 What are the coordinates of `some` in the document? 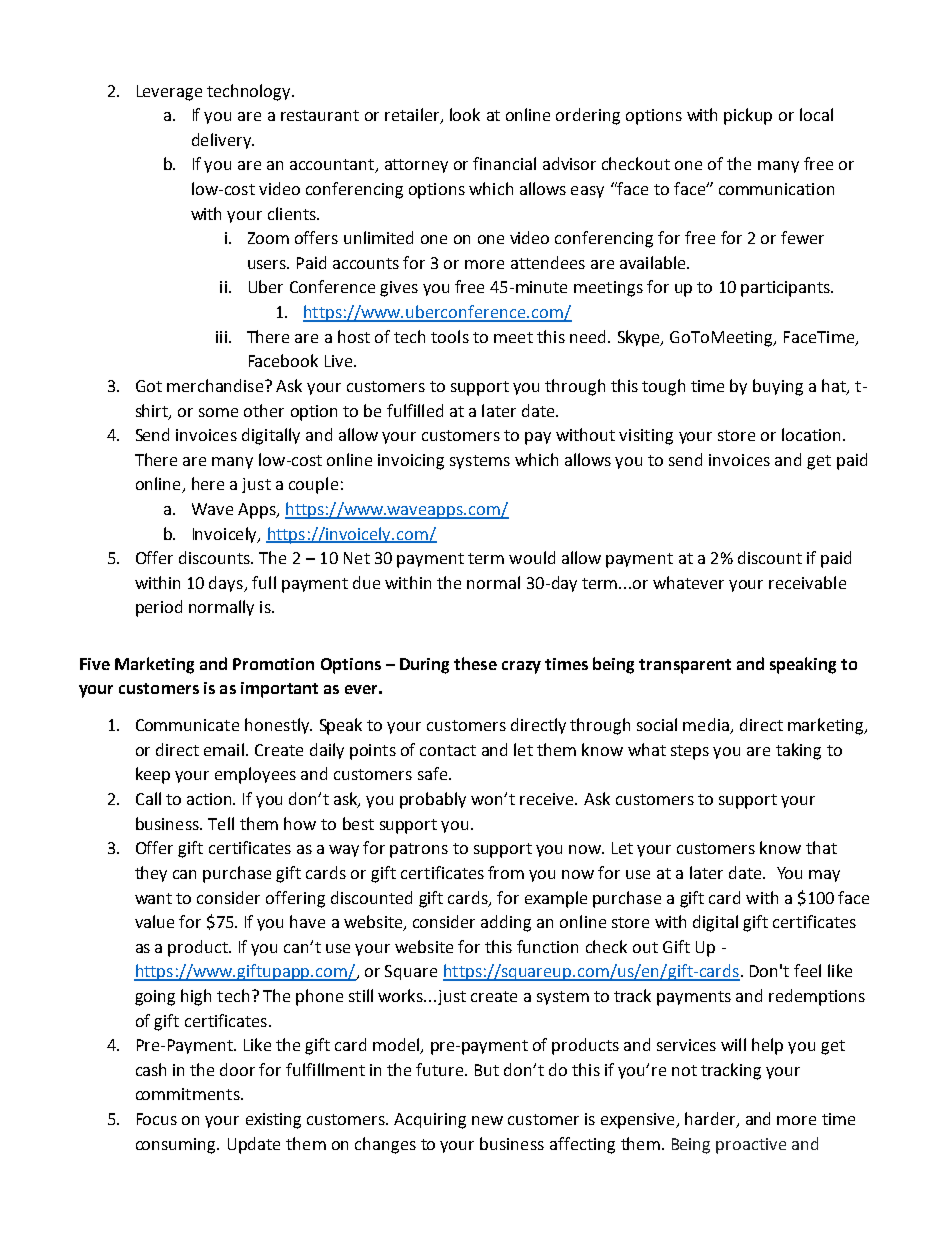 It's located at (218, 412).
